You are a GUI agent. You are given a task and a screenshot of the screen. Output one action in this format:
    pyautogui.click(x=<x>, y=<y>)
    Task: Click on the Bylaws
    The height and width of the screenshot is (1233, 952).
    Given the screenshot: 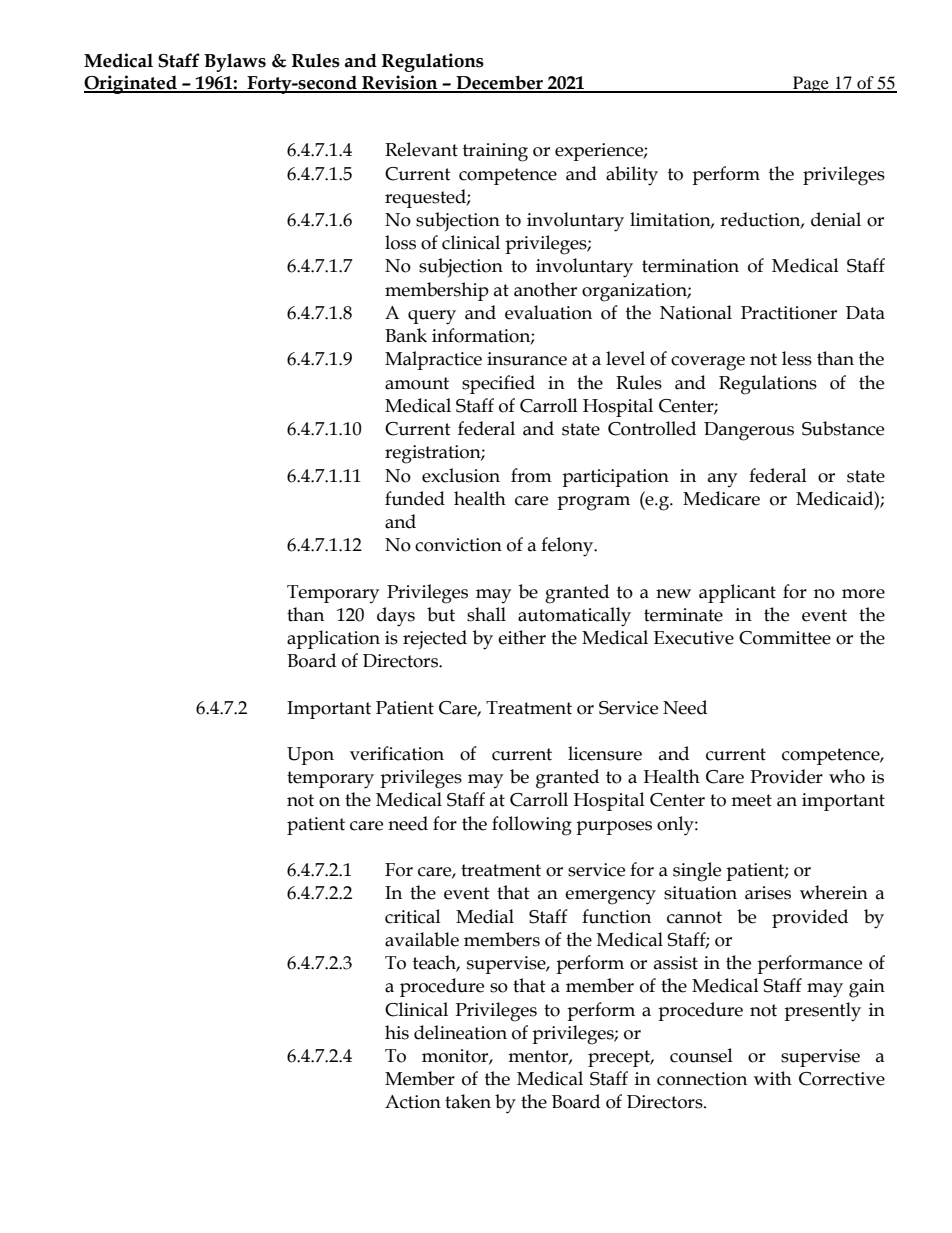 What is the action you would take?
    pyautogui.click(x=235, y=62)
